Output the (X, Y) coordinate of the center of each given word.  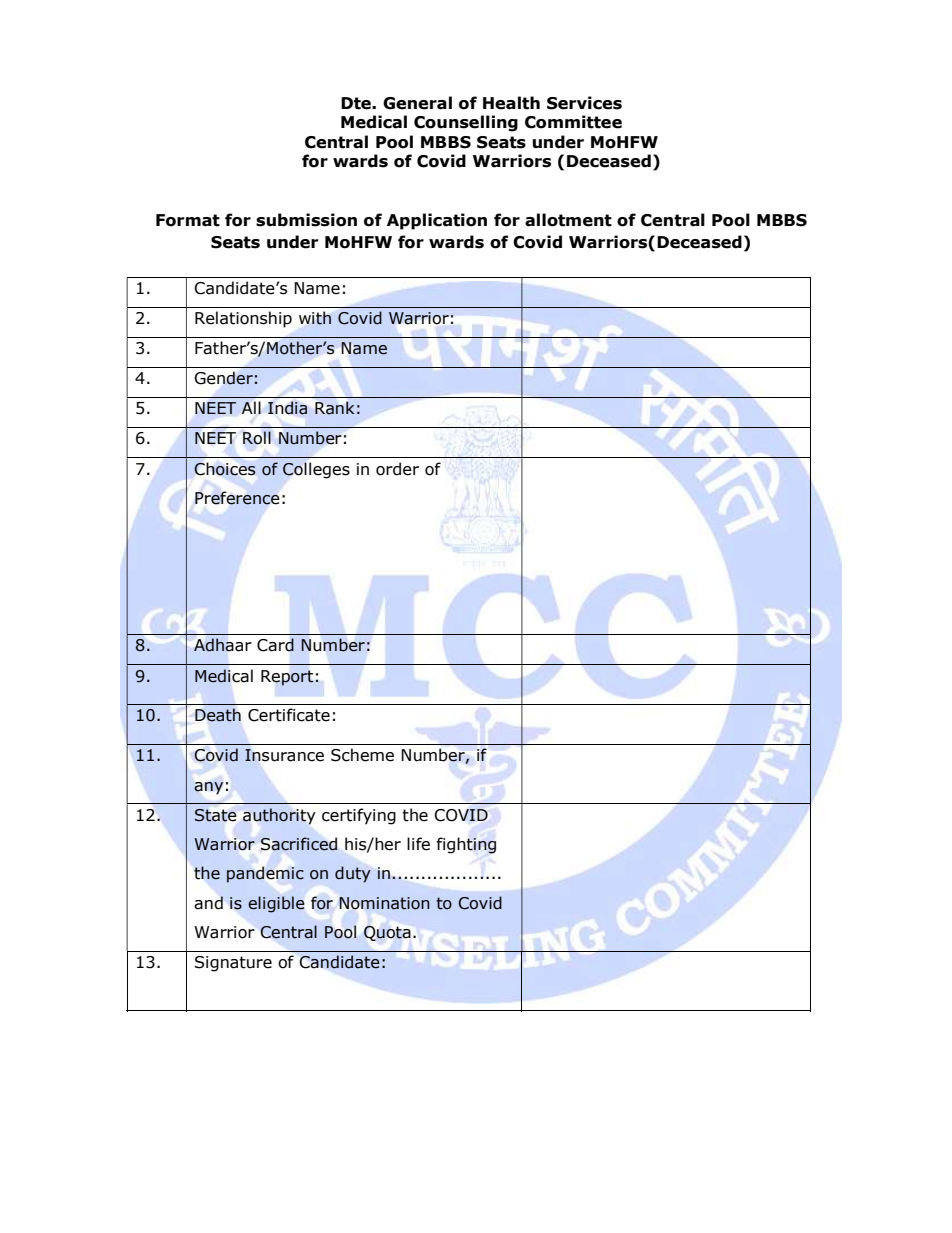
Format (188, 220)
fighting (466, 845)
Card (275, 645)
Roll (257, 438)
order (397, 469)
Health (511, 103)
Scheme (362, 755)
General (417, 103)
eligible (276, 904)
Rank (334, 408)
